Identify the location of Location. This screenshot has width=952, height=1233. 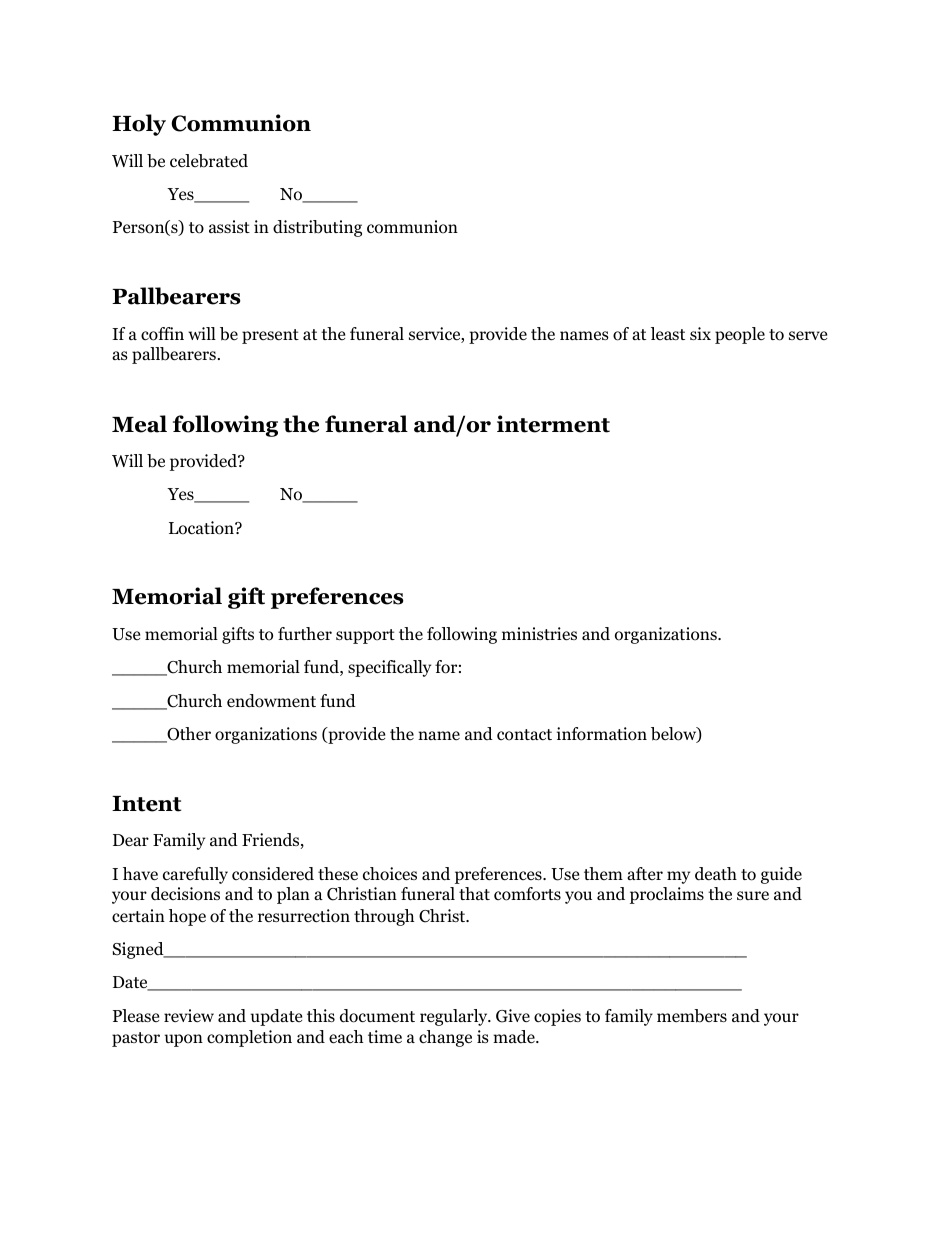
(202, 528).
